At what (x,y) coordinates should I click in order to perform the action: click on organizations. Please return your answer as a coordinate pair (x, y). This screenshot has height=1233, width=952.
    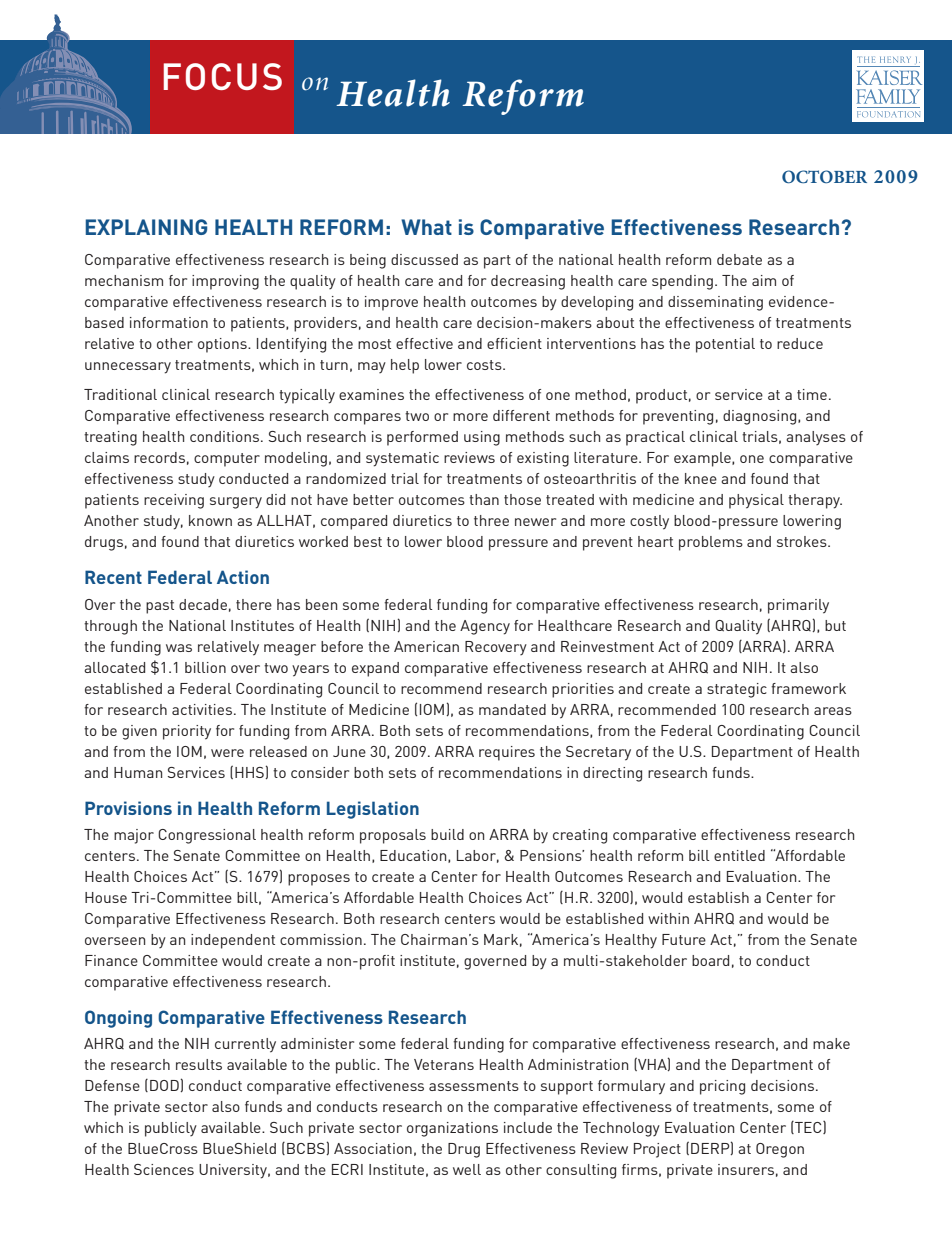
    Looking at the image, I should click on (452, 1129).
